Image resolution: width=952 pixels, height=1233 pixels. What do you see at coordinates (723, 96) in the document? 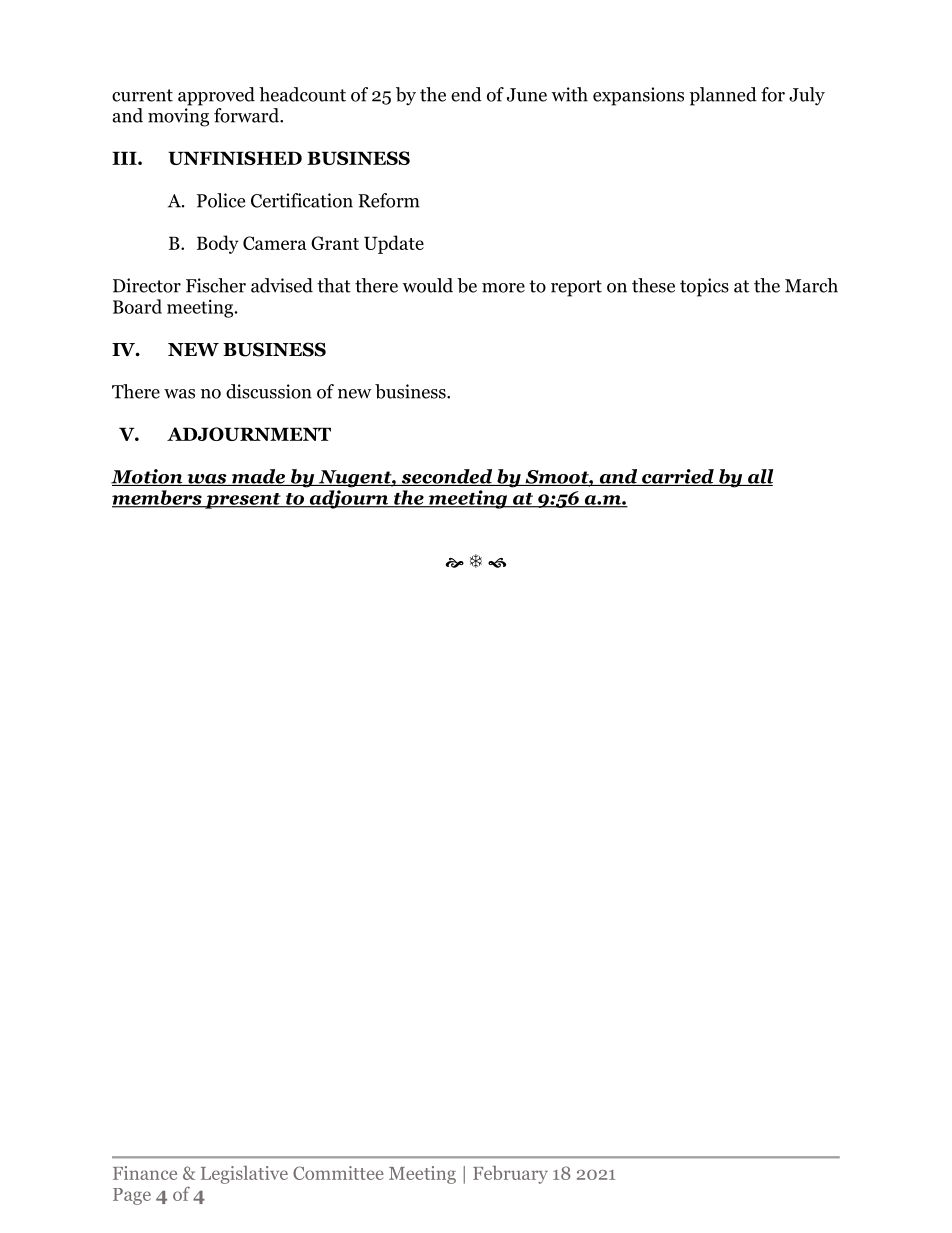
I see `planned` at bounding box center [723, 96].
